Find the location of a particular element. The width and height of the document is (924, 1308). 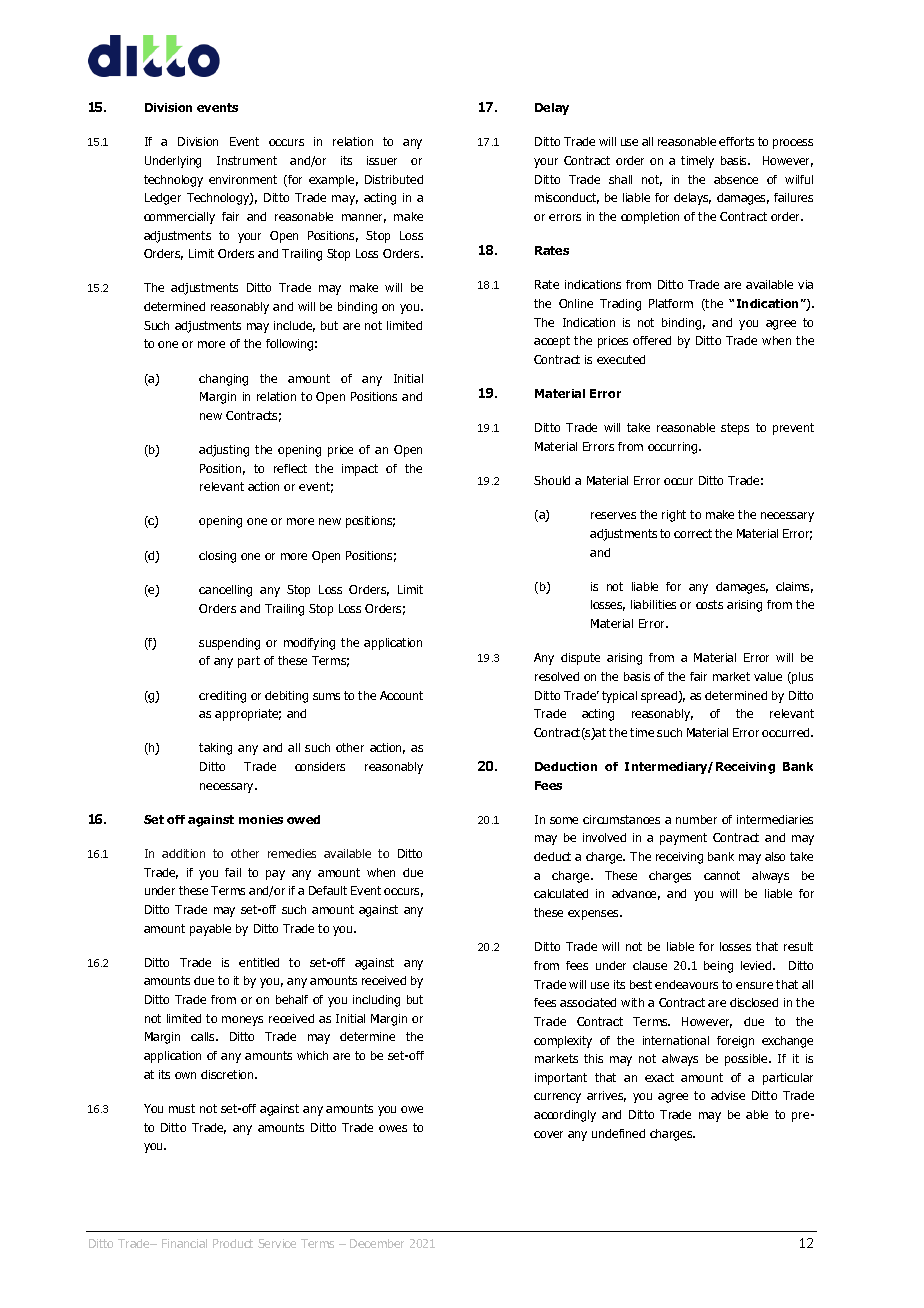

remedies is located at coordinates (292, 853).
